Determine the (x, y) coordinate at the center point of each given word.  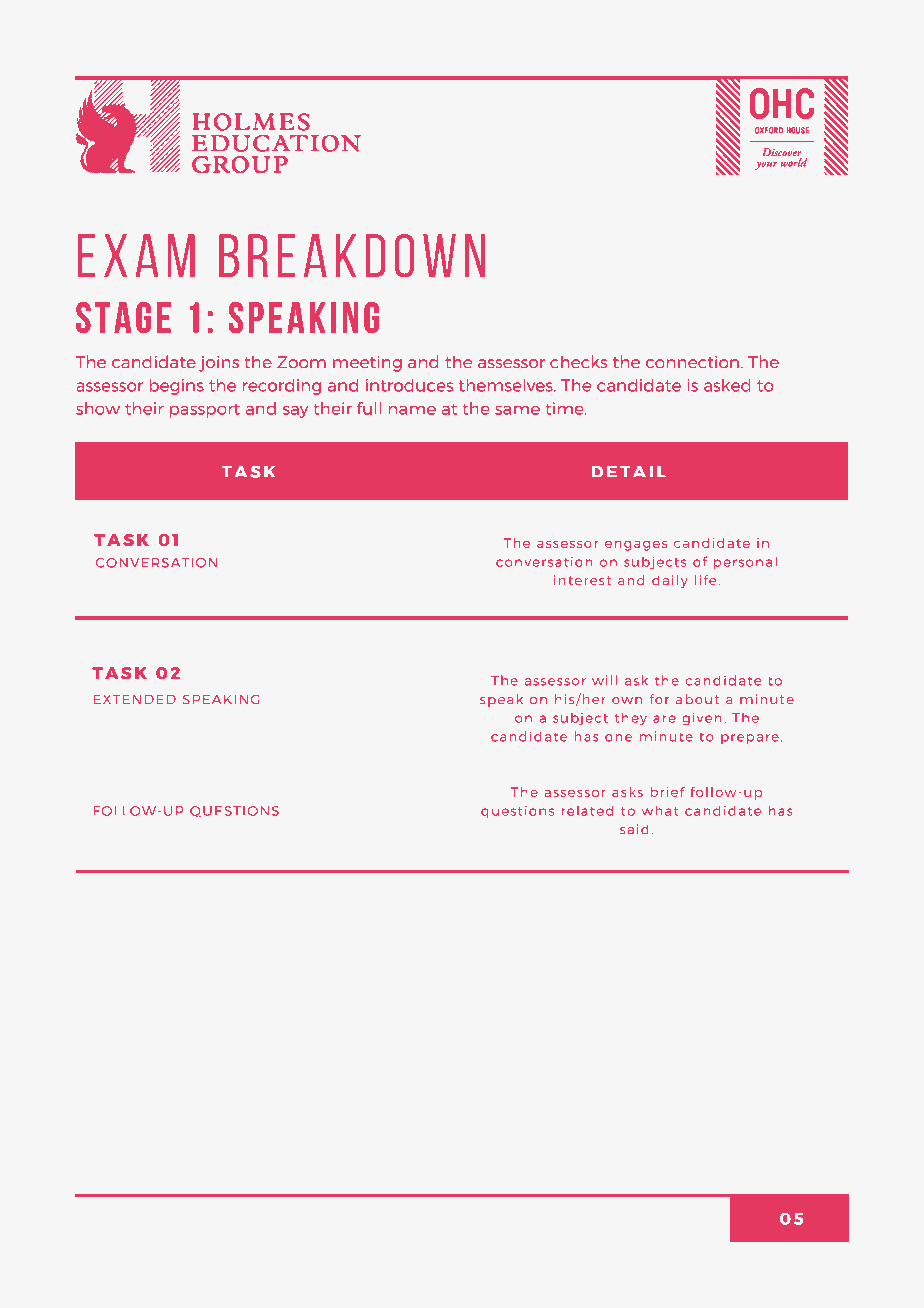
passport (205, 410)
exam (136, 255)
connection (692, 362)
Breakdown (352, 256)
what (660, 810)
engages (636, 545)
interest (582, 580)
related (587, 810)
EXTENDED (135, 699)
